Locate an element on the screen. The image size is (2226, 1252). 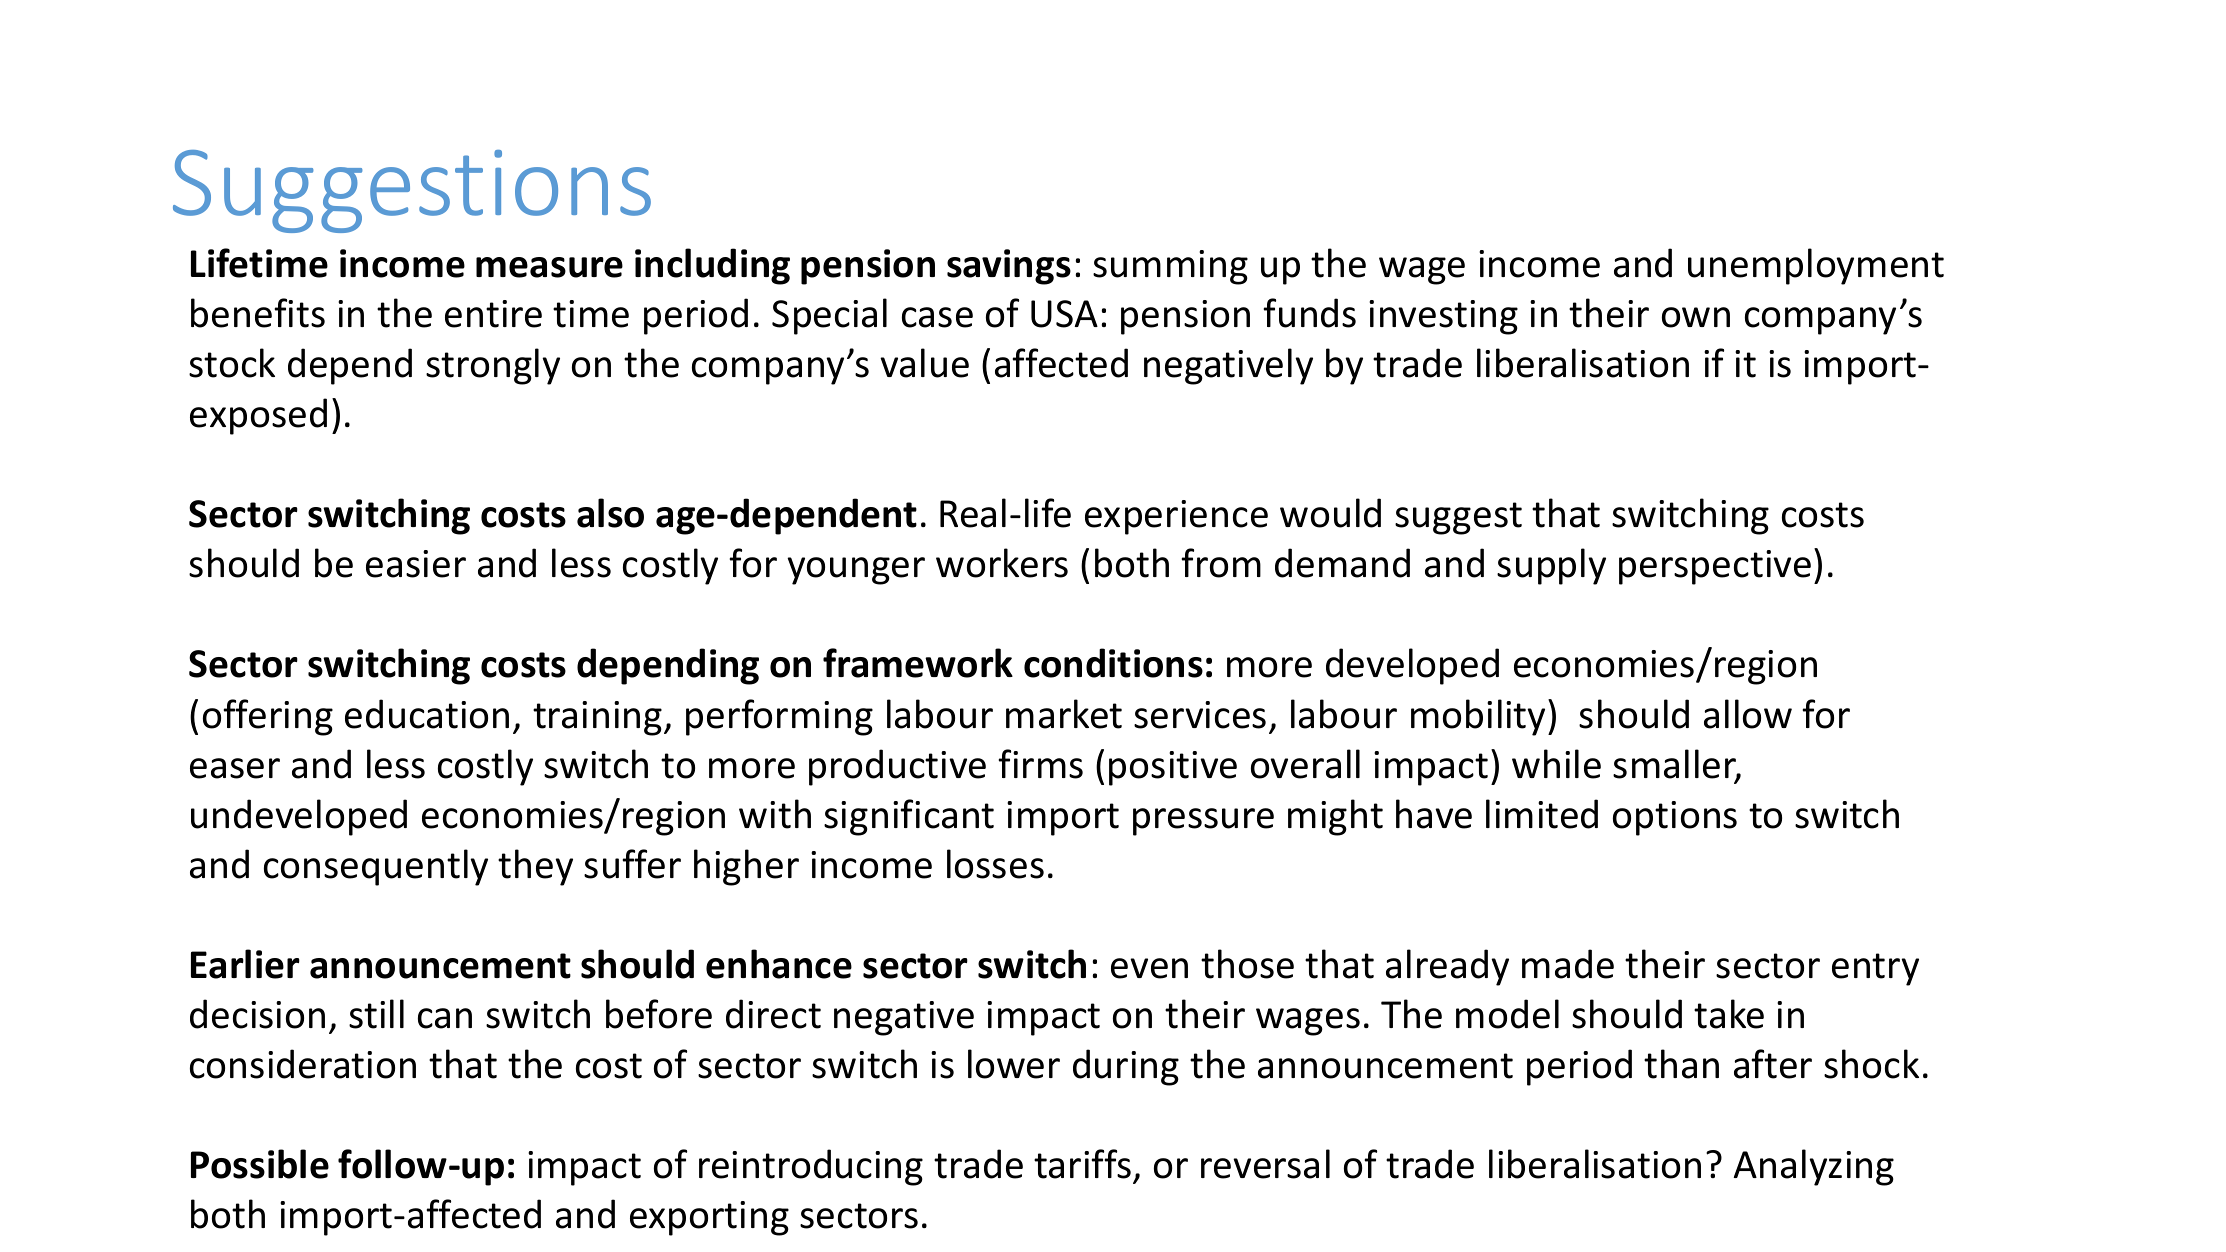
Possible is located at coordinates (260, 1164).
